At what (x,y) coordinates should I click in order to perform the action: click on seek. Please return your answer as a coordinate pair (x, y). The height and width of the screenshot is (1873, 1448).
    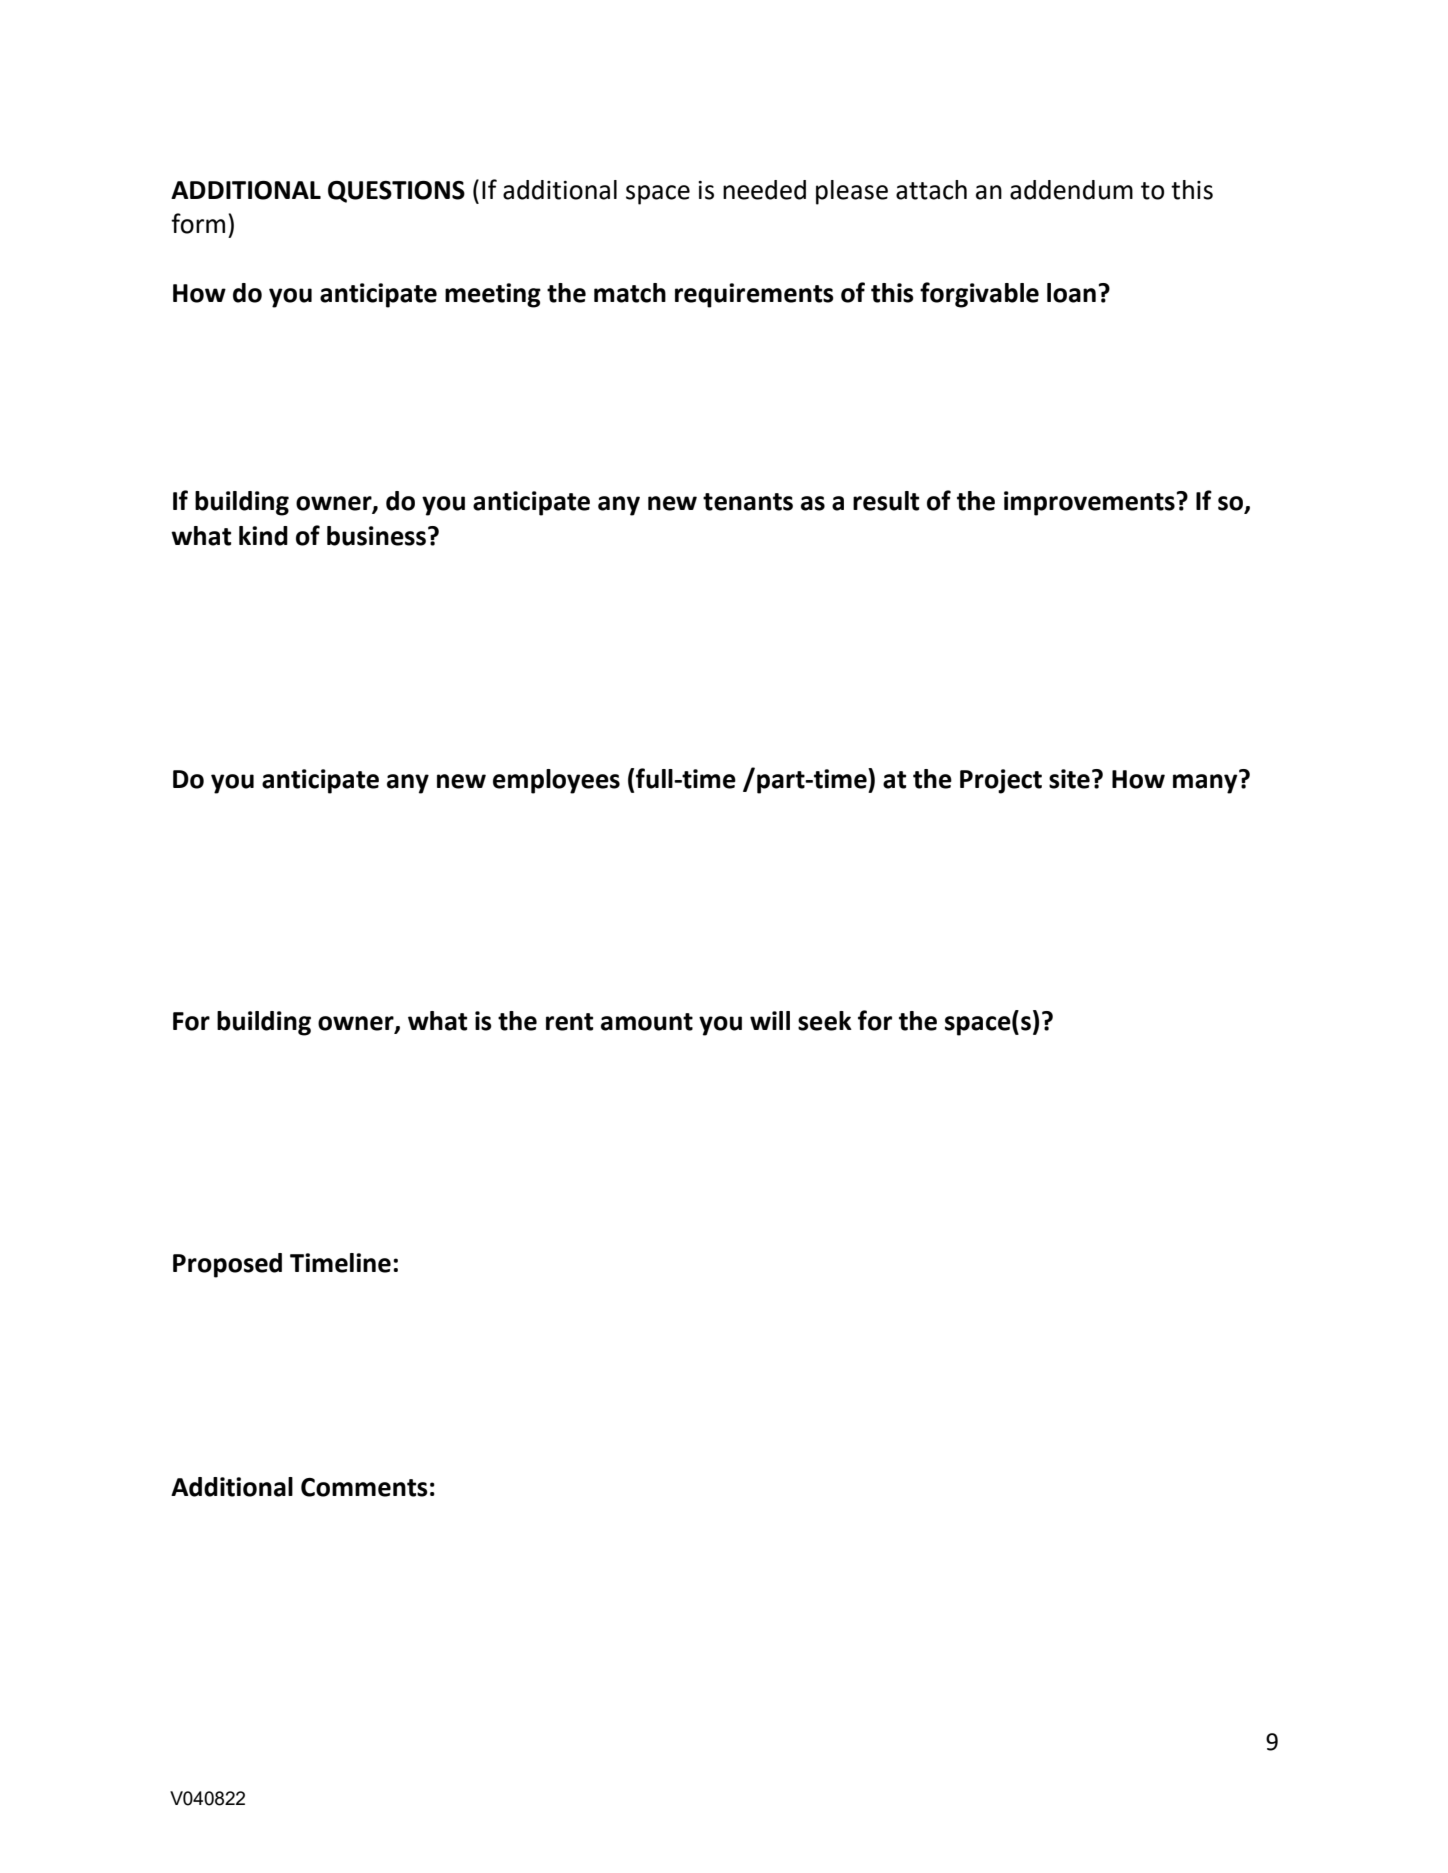
    Looking at the image, I should click on (825, 1021).
